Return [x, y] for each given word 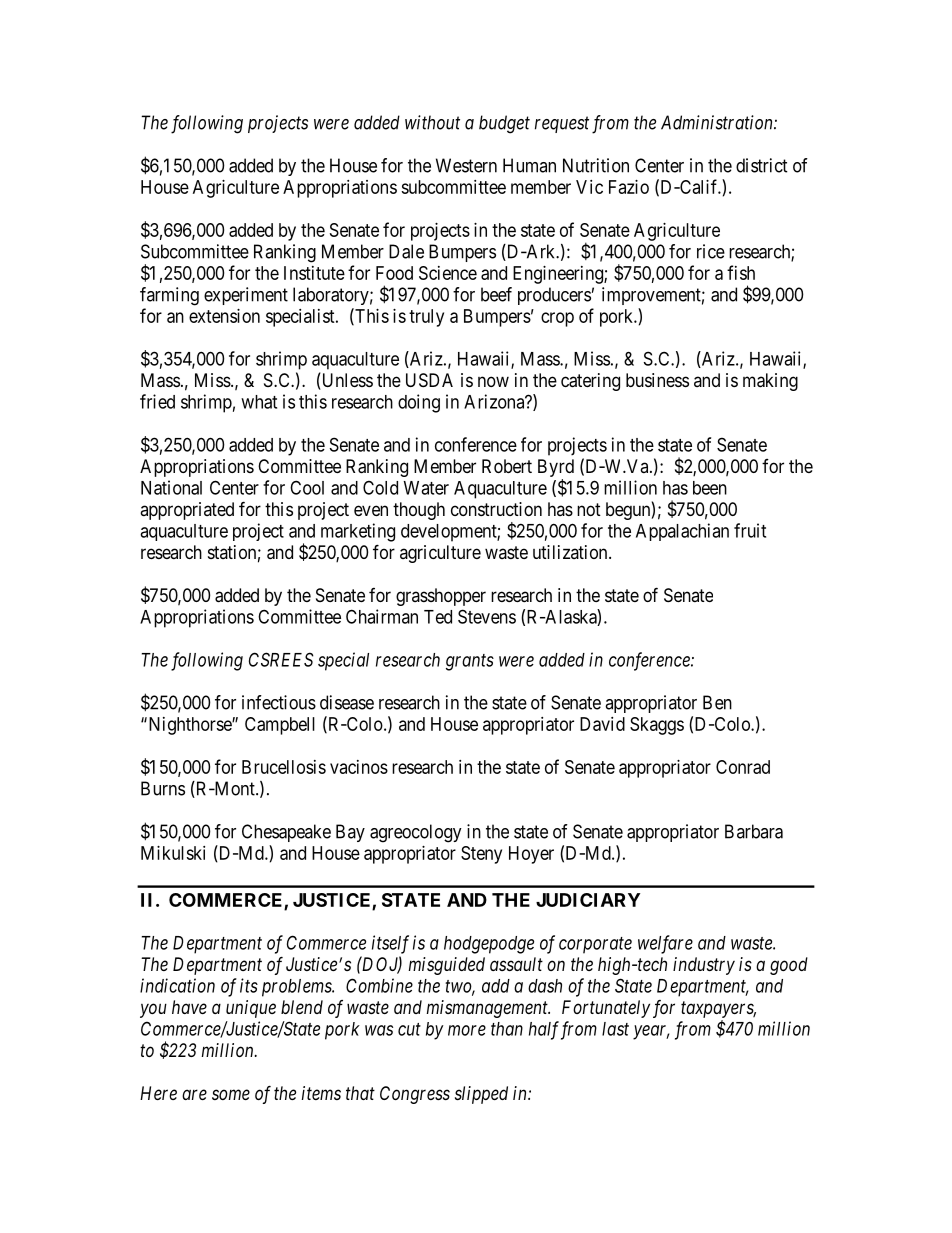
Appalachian [682, 532]
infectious [279, 702]
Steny [481, 855]
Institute [314, 273]
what [259, 402]
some [231, 1094]
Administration [718, 122]
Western [466, 165]
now [493, 381]
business [657, 380]
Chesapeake [286, 833]
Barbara [754, 831]
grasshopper [441, 597]
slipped [481, 1095]
